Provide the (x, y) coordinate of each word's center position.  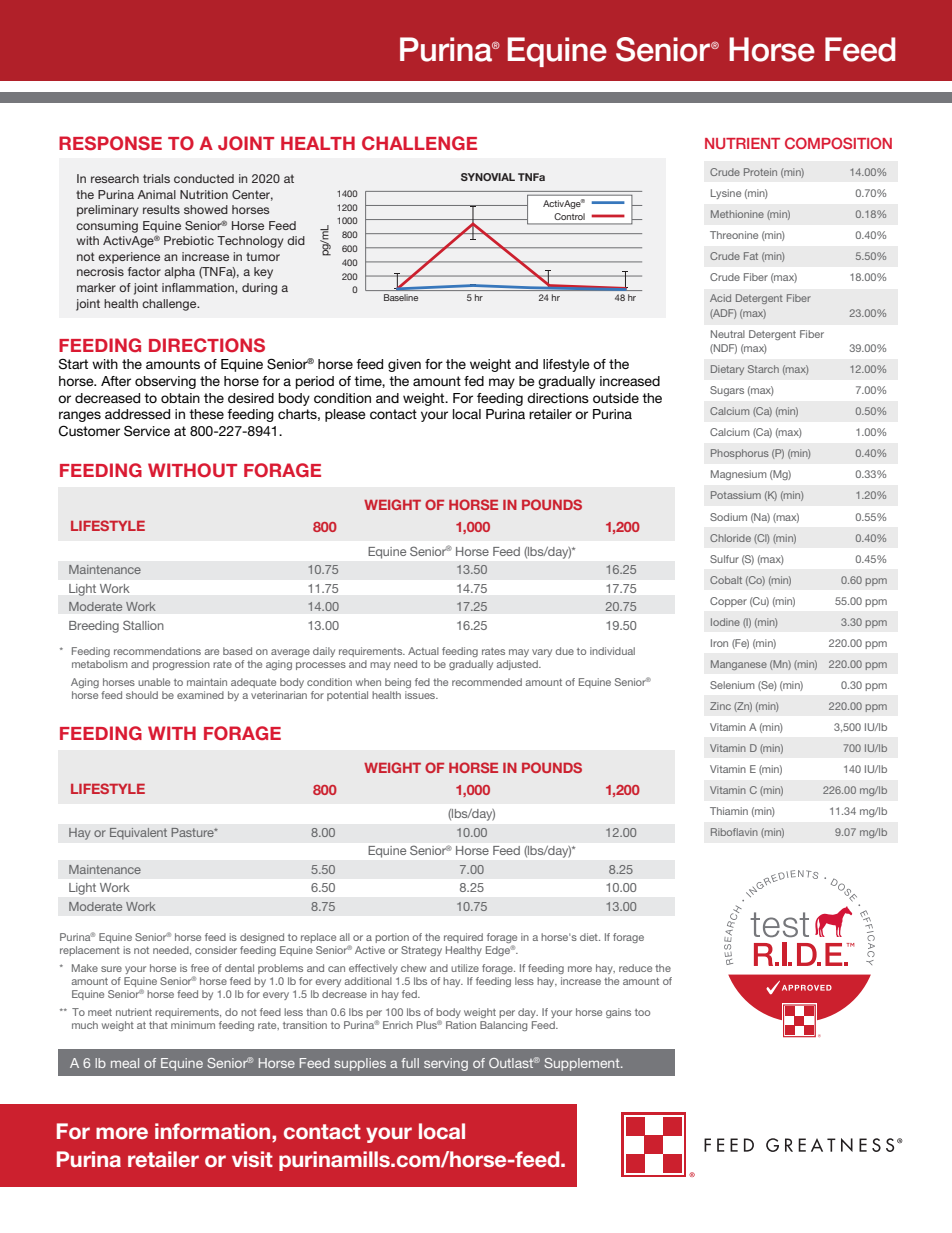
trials (156, 178)
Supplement (583, 1064)
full (410, 1063)
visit (252, 1159)
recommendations (157, 651)
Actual (423, 651)
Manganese (739, 665)
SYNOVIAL (488, 177)
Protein (760, 172)
